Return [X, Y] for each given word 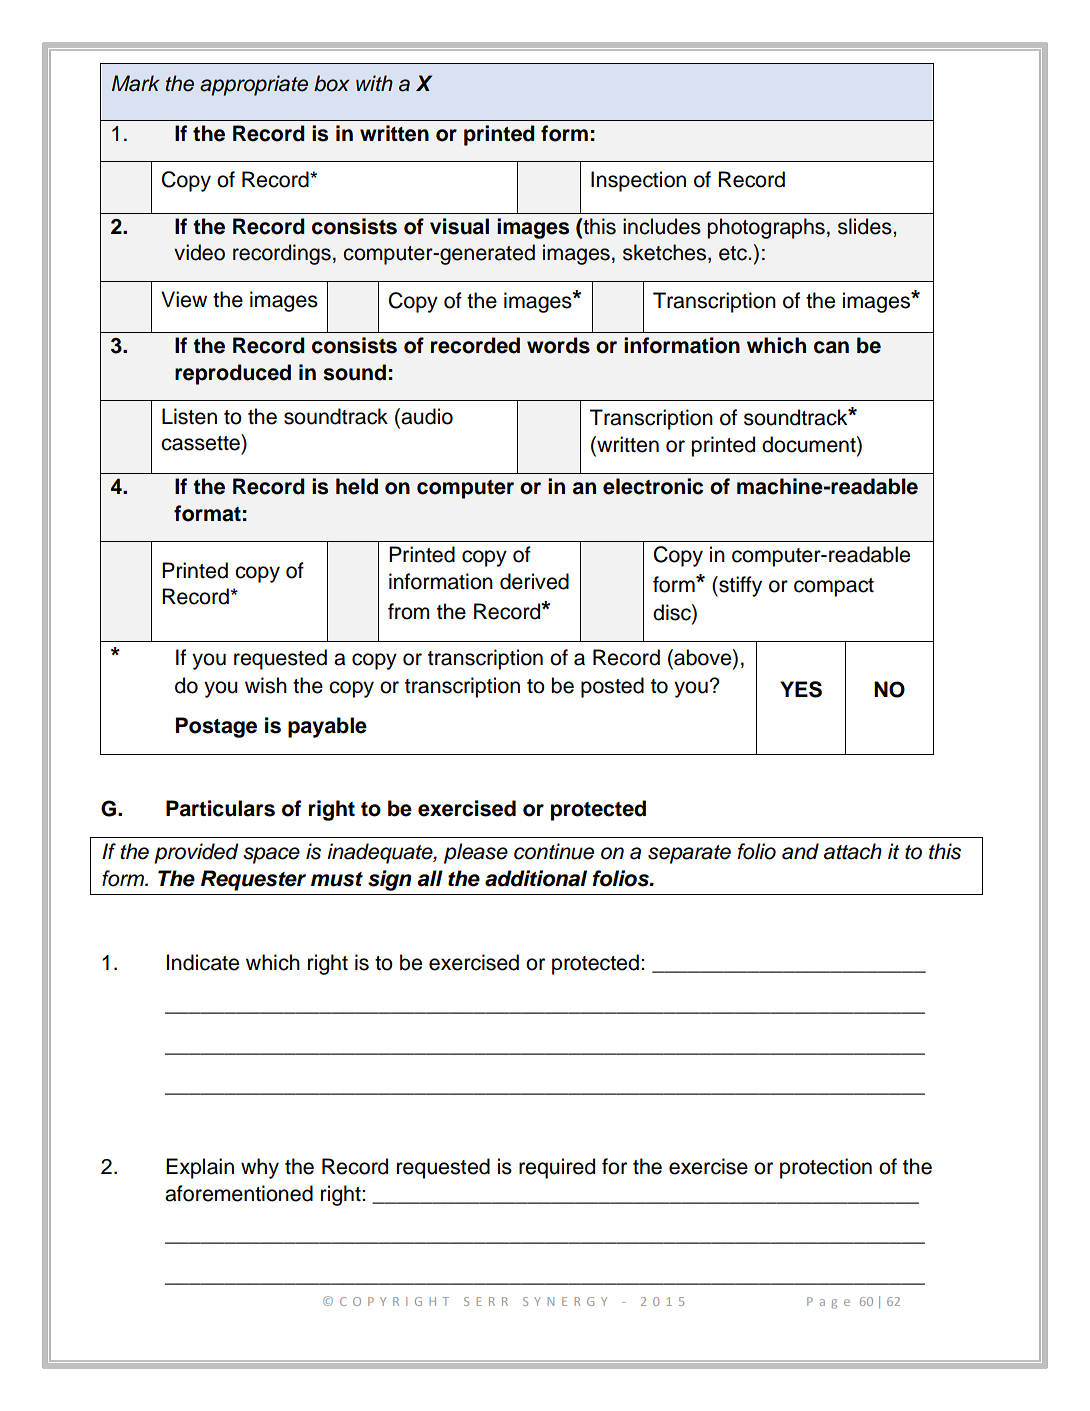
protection [826, 1168]
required [557, 1168]
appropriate [254, 85]
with [374, 83]
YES [801, 689]
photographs [766, 228]
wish [266, 685]
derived [534, 581]
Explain [200, 1168]
